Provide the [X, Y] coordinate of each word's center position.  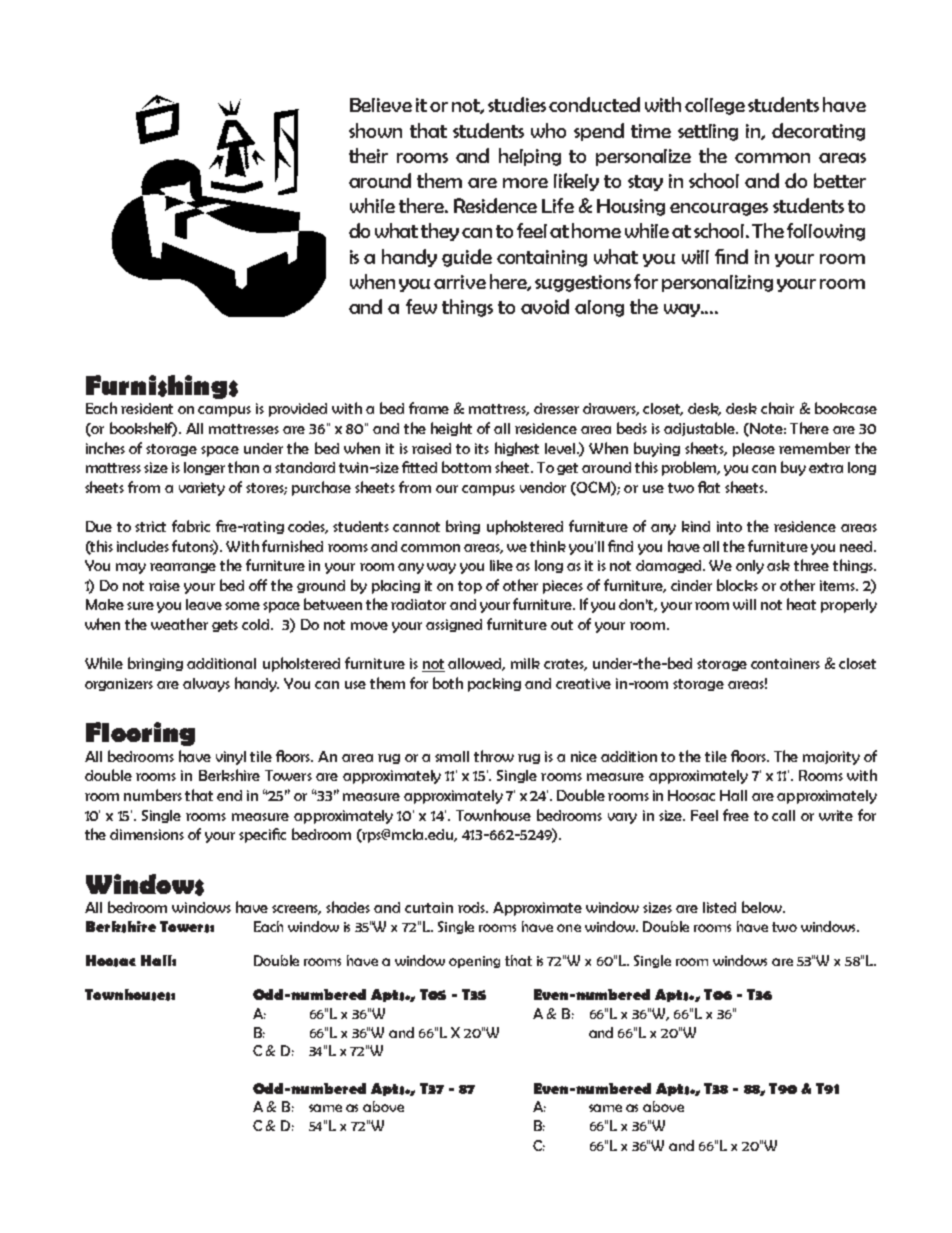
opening [474, 962]
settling [708, 132]
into [729, 526]
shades [348, 907]
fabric [191, 526]
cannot [416, 527]
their [368, 155]
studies [517, 104]
